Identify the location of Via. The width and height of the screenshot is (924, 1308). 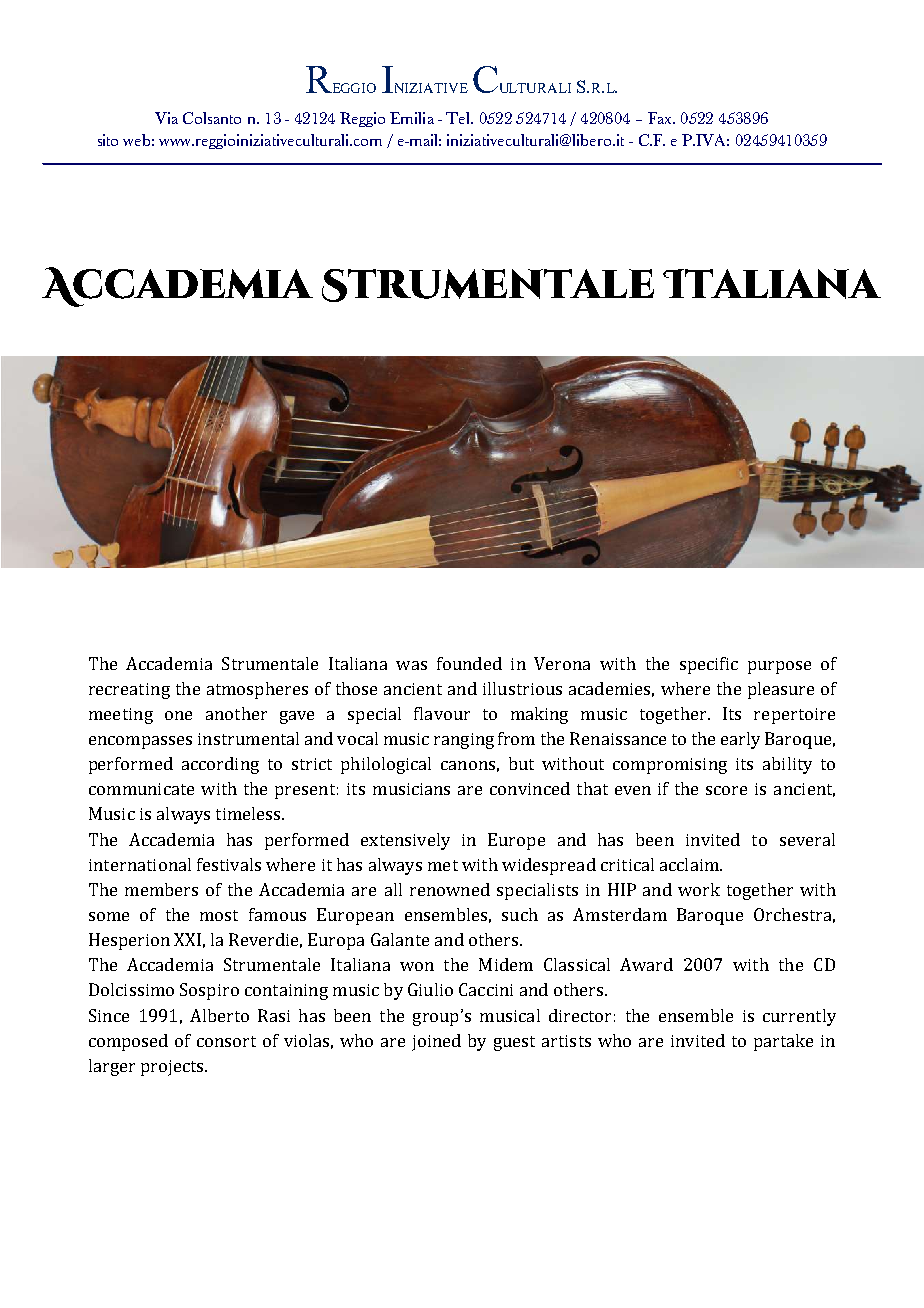
(166, 118).
